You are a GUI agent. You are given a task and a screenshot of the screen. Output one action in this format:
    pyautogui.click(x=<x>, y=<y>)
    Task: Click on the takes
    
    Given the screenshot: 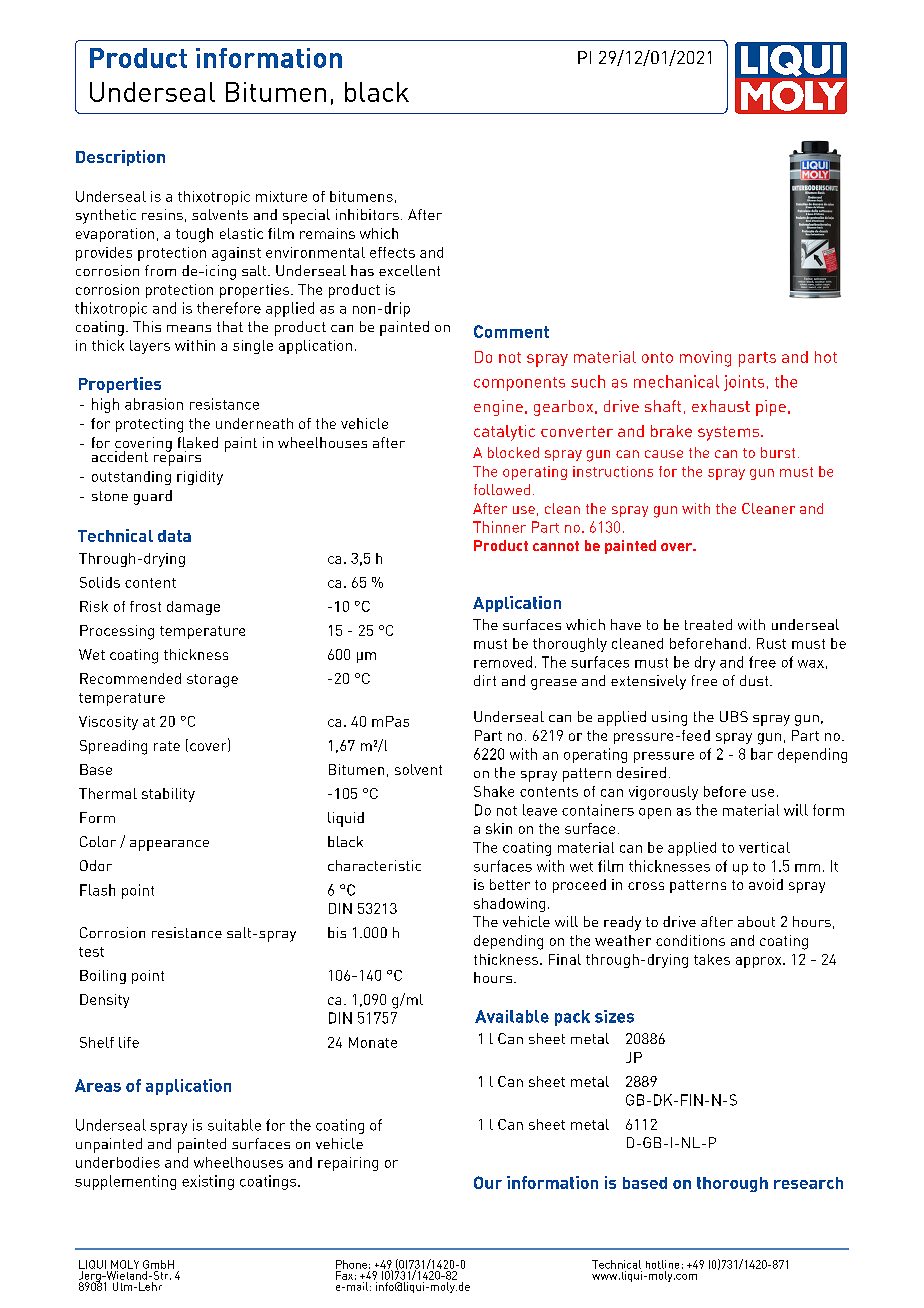 What is the action you would take?
    pyautogui.click(x=712, y=959)
